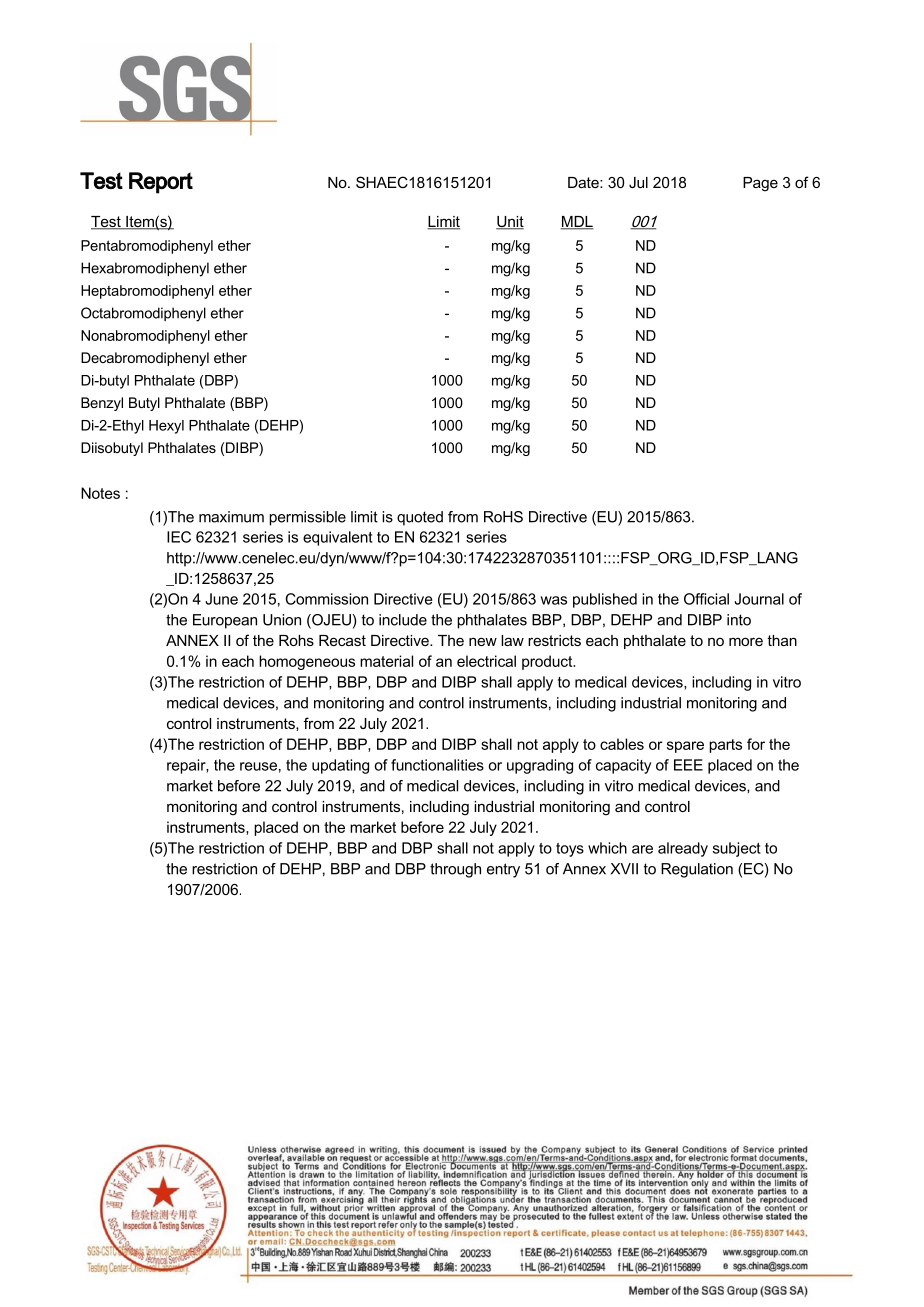 The width and height of the screenshot is (924, 1307). Describe the element at coordinates (510, 223) in the screenshot. I see `Unit` at that location.
